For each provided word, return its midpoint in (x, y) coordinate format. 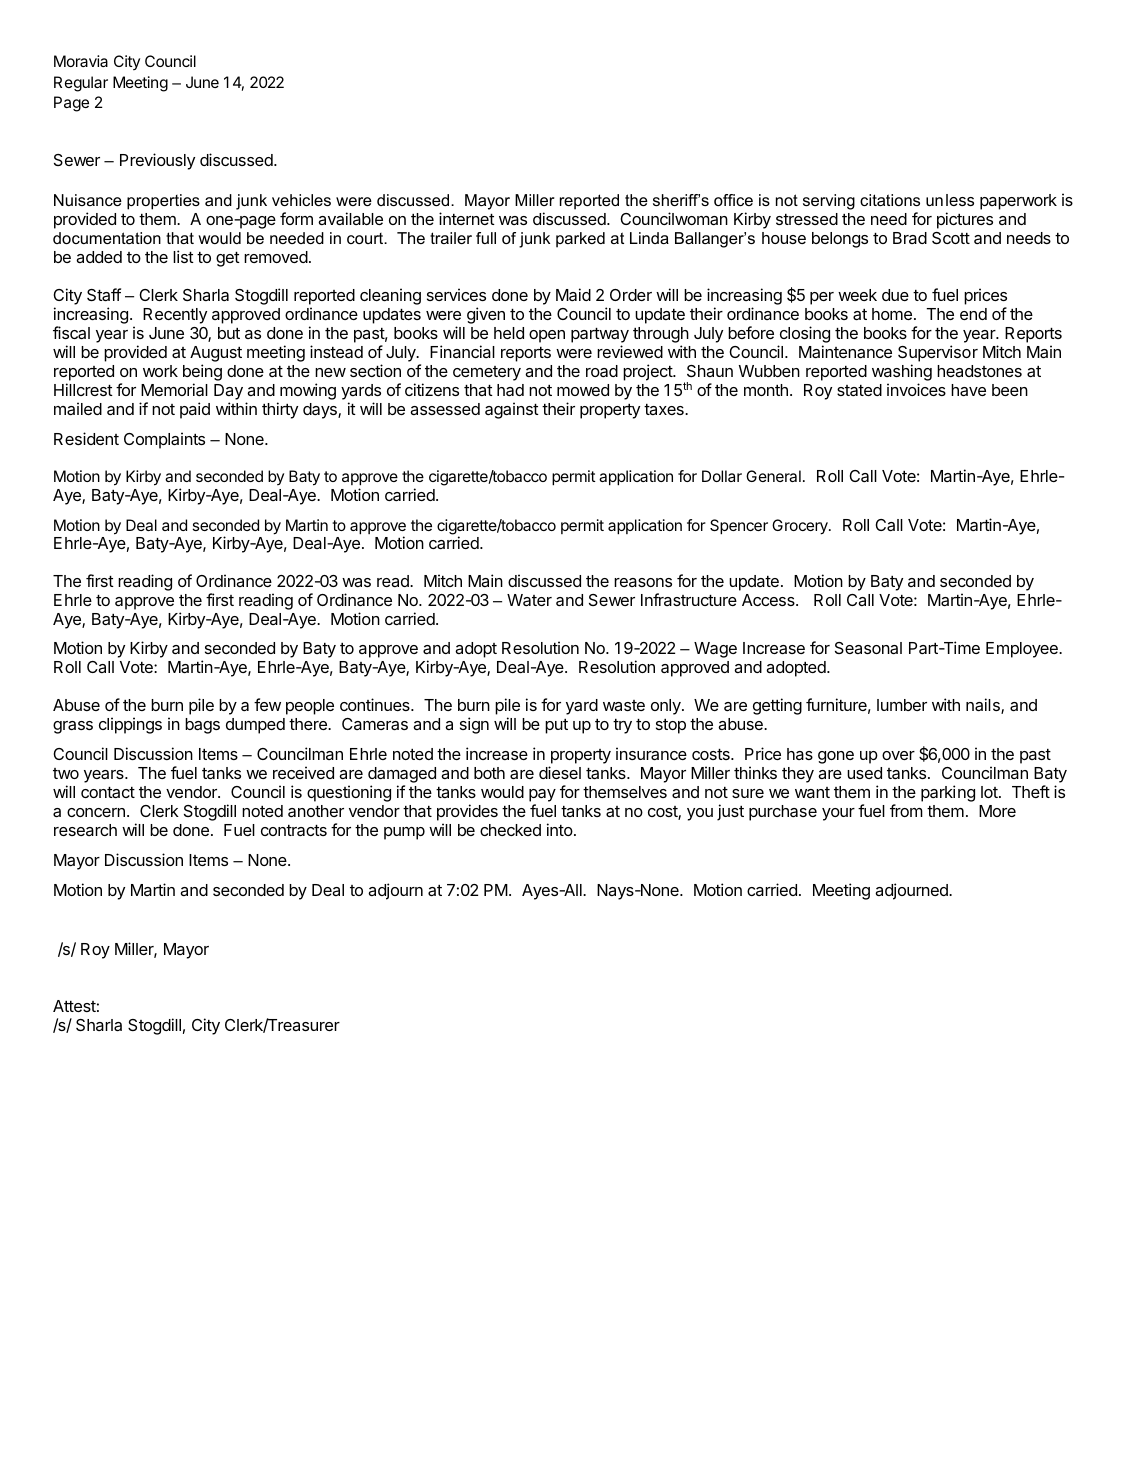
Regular (81, 84)
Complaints (164, 440)
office (733, 200)
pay (542, 797)
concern (96, 812)
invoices (916, 389)
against (512, 410)
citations (890, 200)
